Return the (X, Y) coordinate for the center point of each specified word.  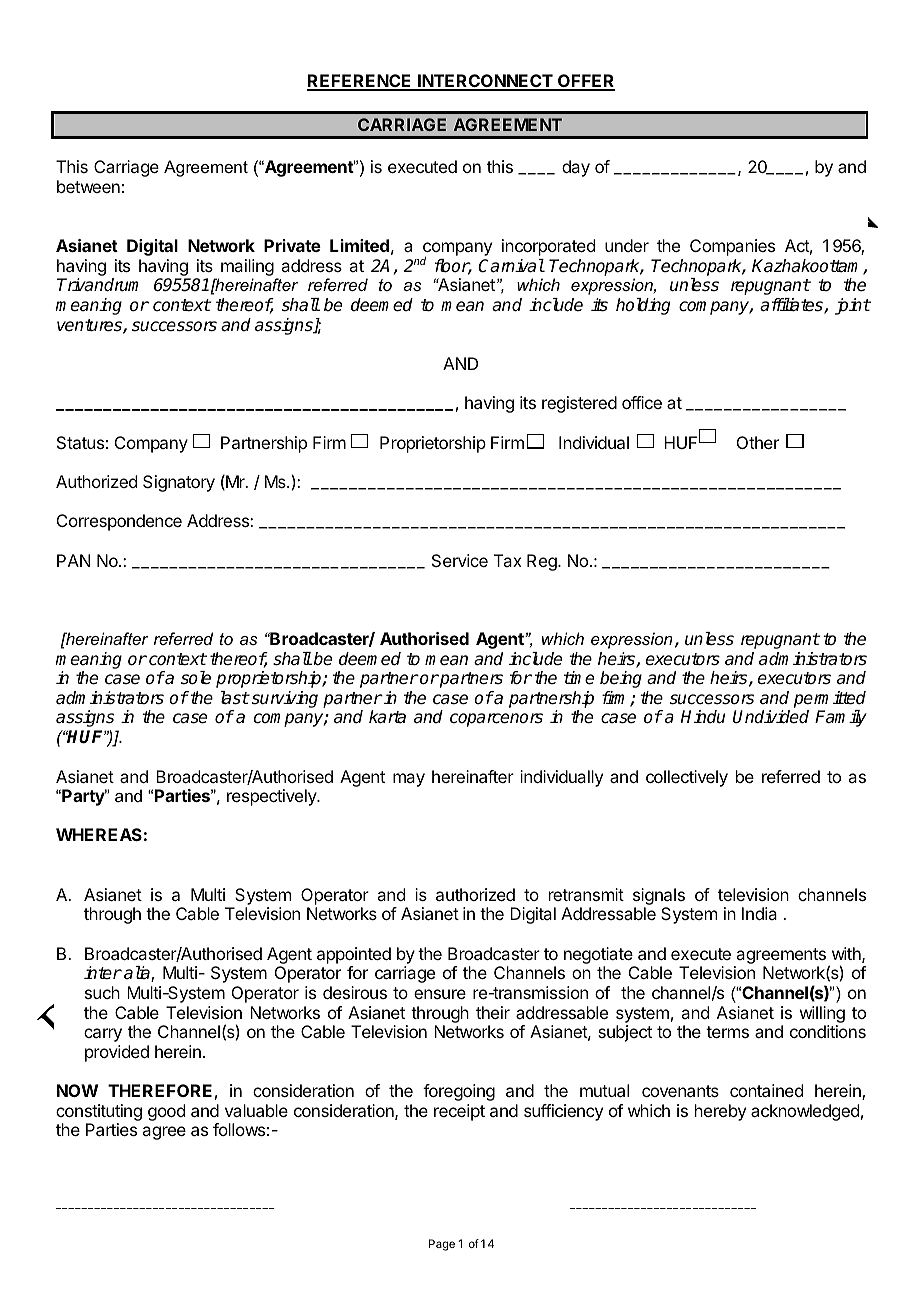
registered (579, 404)
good (166, 1112)
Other (758, 442)
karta (387, 717)
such (102, 992)
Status (80, 442)
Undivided (771, 717)
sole (196, 678)
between (88, 186)
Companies (732, 247)
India (759, 913)
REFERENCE (360, 82)
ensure (440, 994)
